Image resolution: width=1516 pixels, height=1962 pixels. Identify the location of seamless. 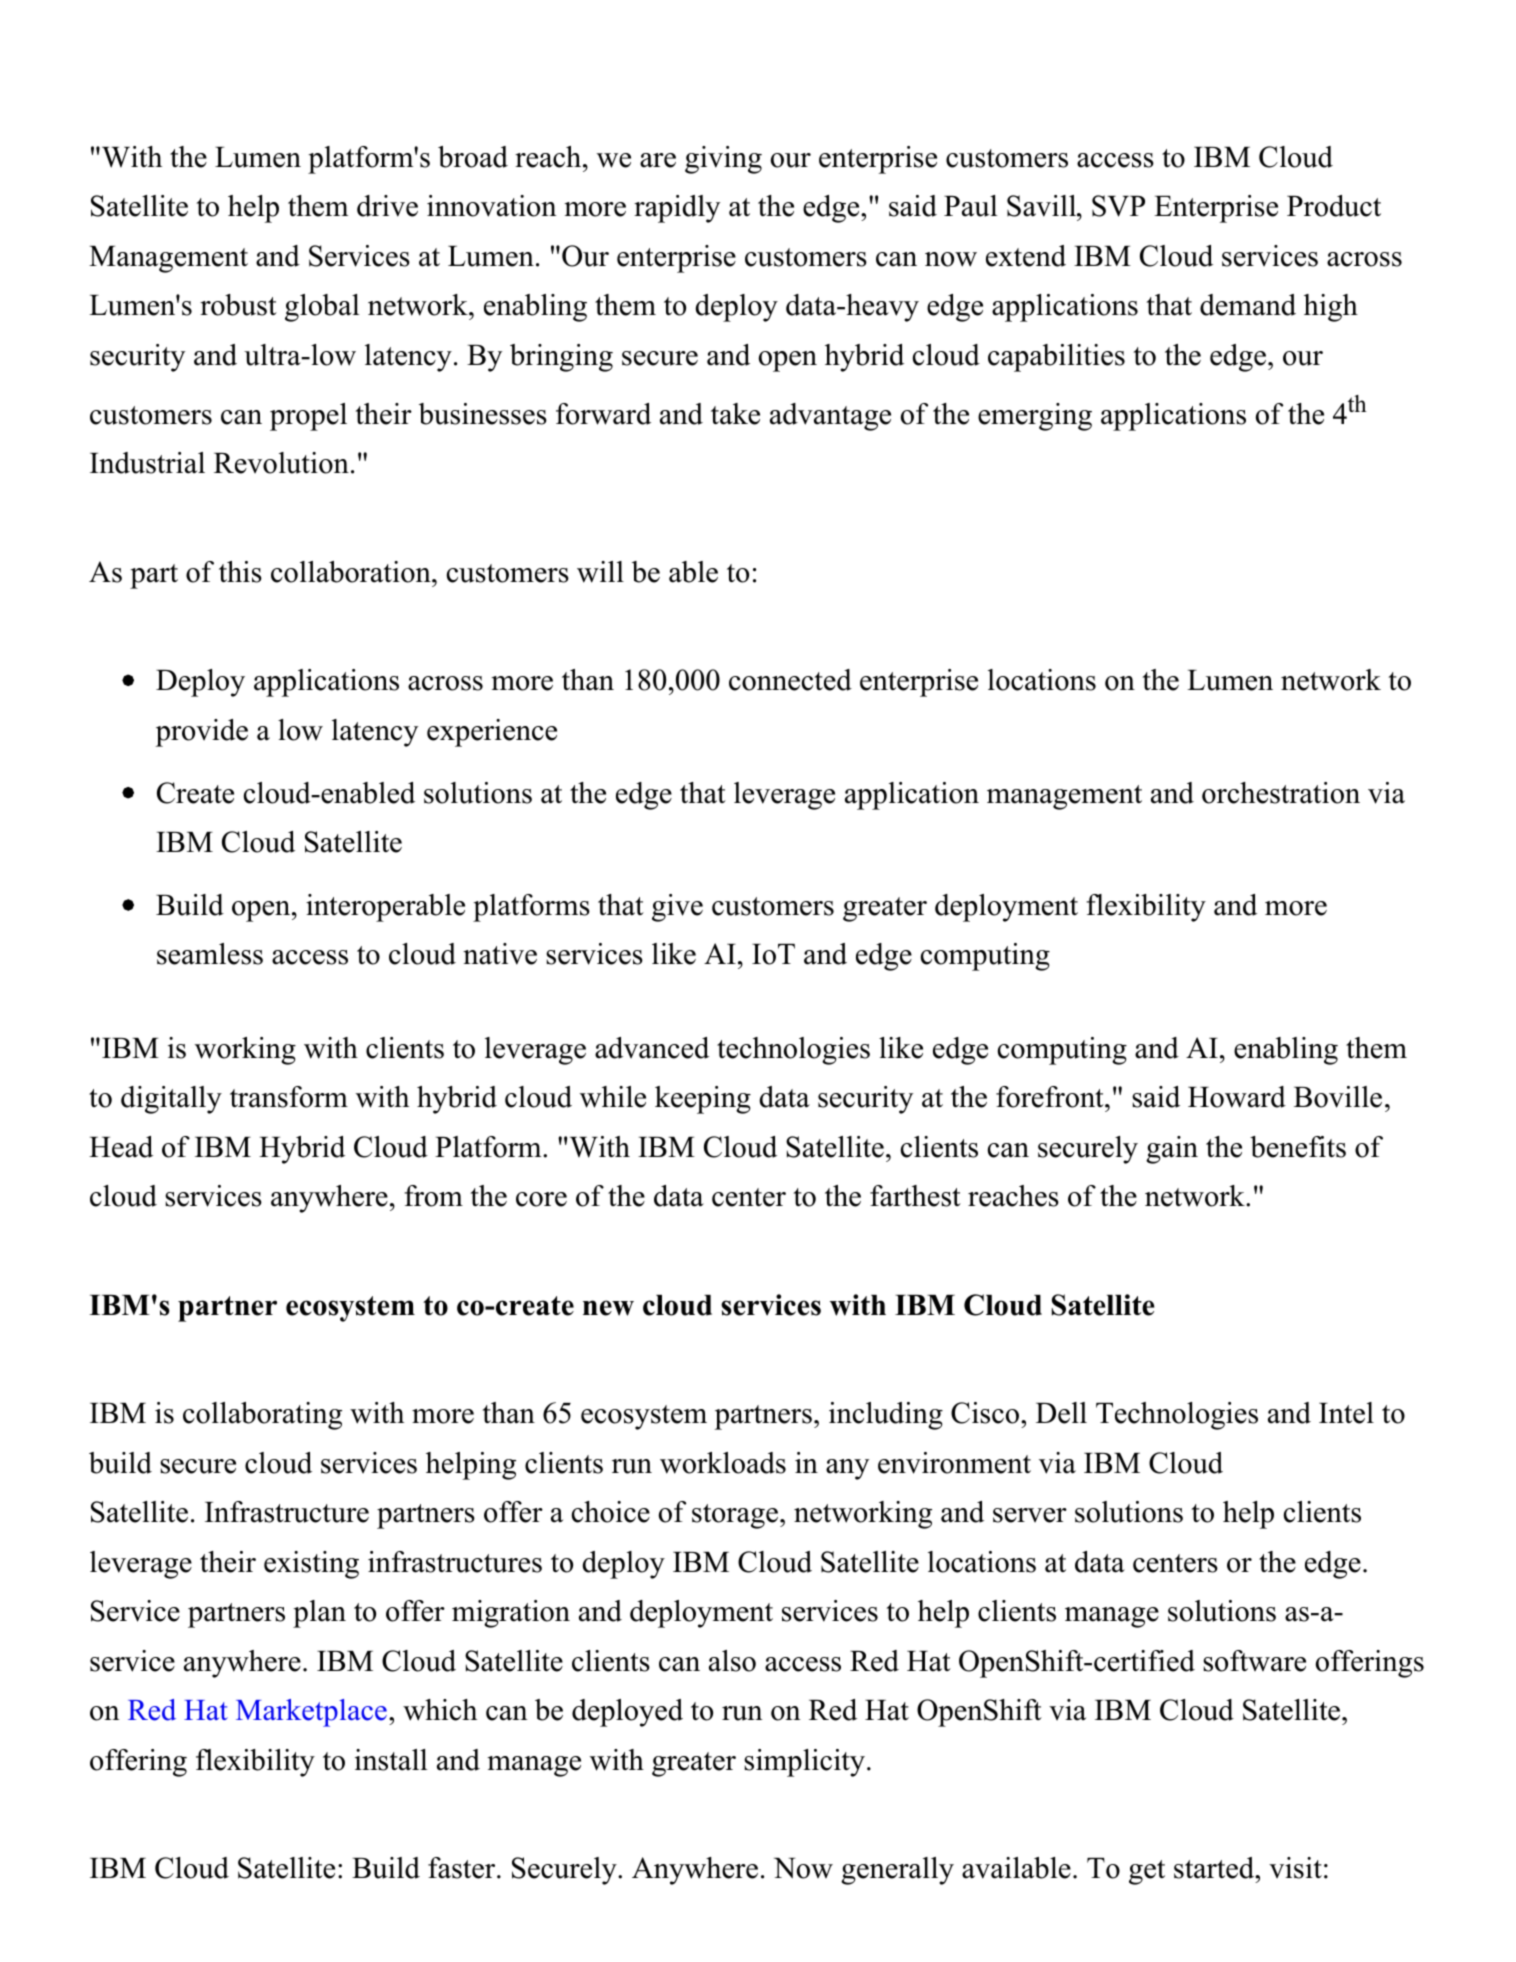
(210, 954).
